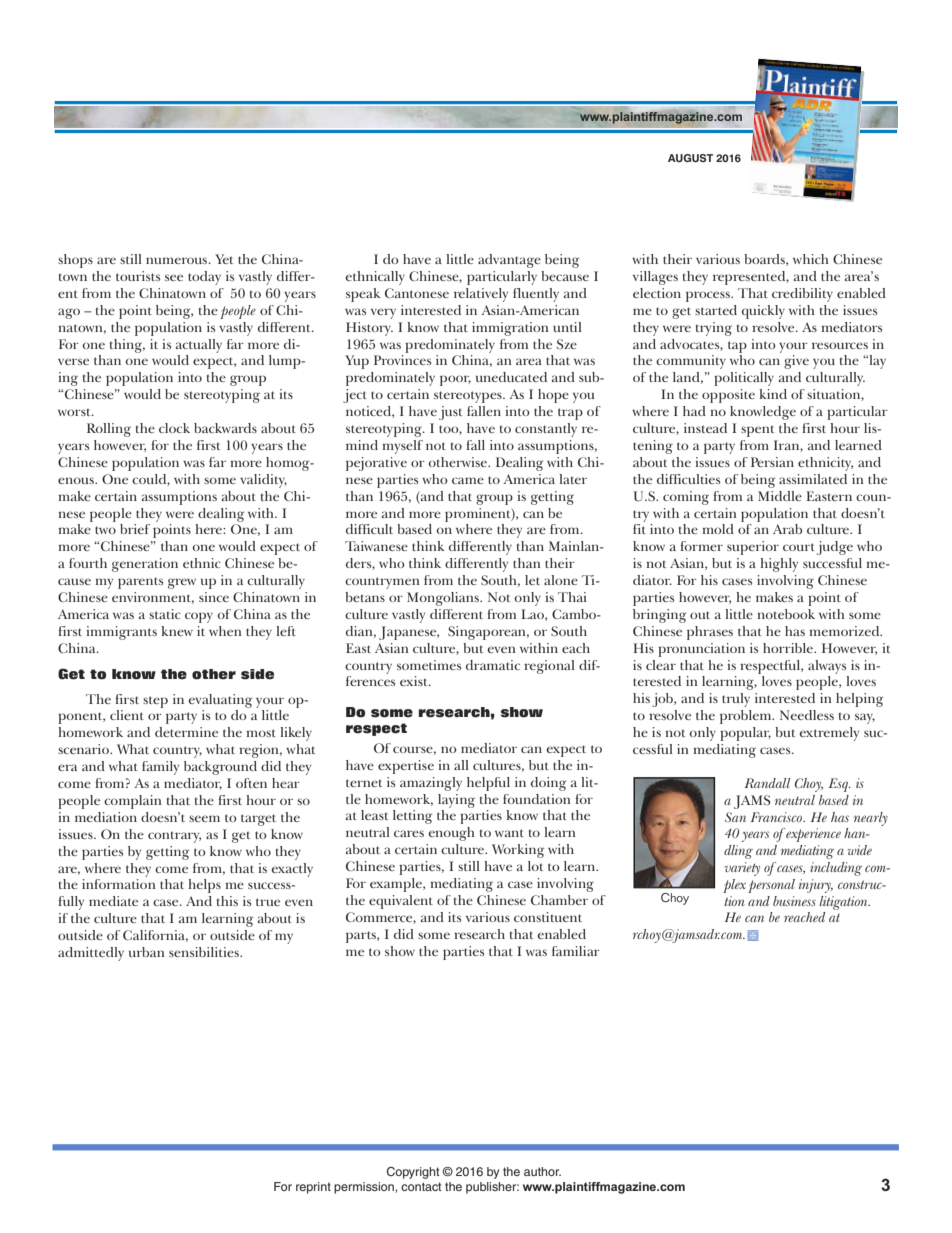 The height and width of the screenshot is (1233, 952). Describe the element at coordinates (780, 496) in the screenshot. I see `Middle` at that location.
